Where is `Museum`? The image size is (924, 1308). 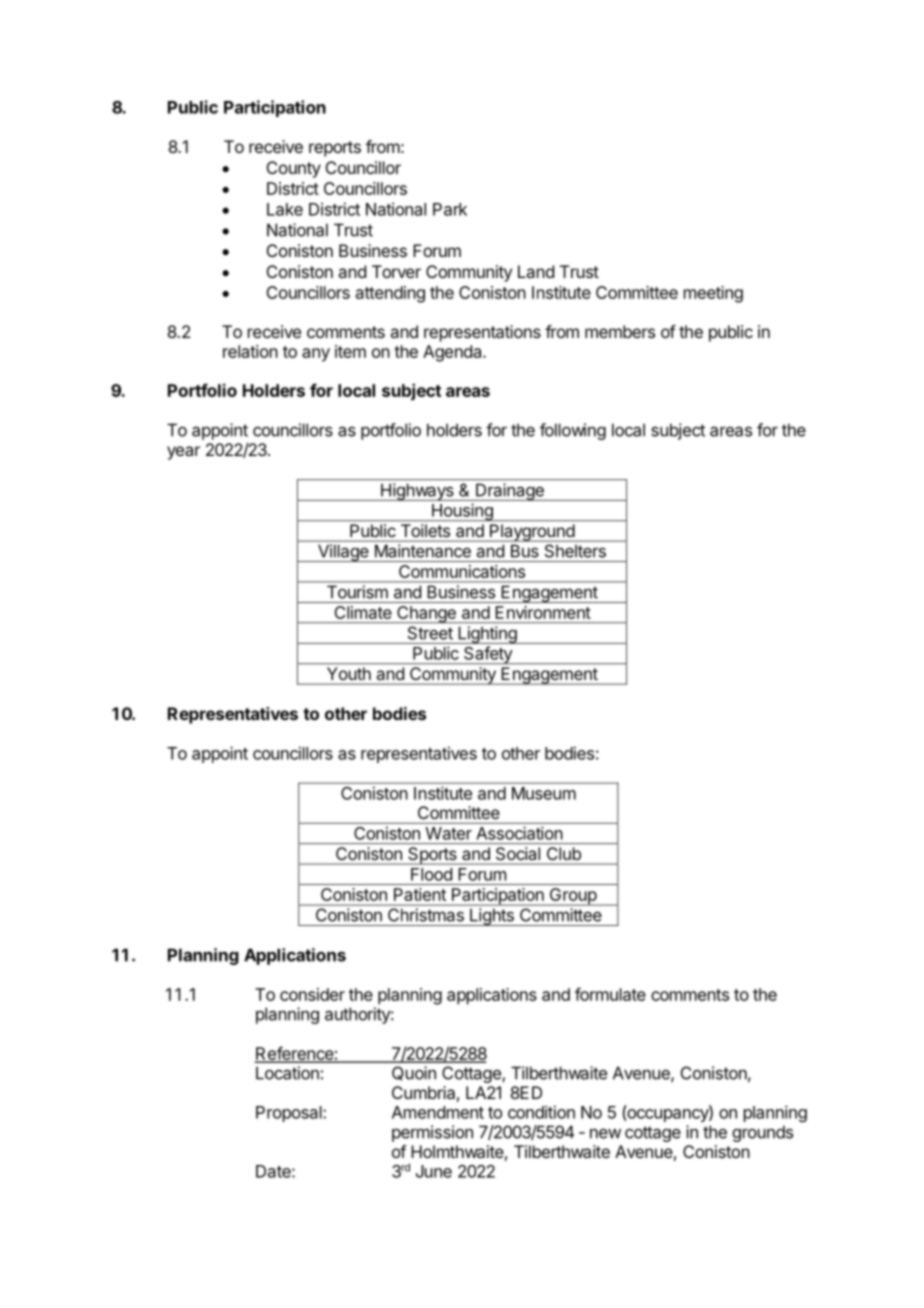 Museum is located at coordinates (544, 793).
